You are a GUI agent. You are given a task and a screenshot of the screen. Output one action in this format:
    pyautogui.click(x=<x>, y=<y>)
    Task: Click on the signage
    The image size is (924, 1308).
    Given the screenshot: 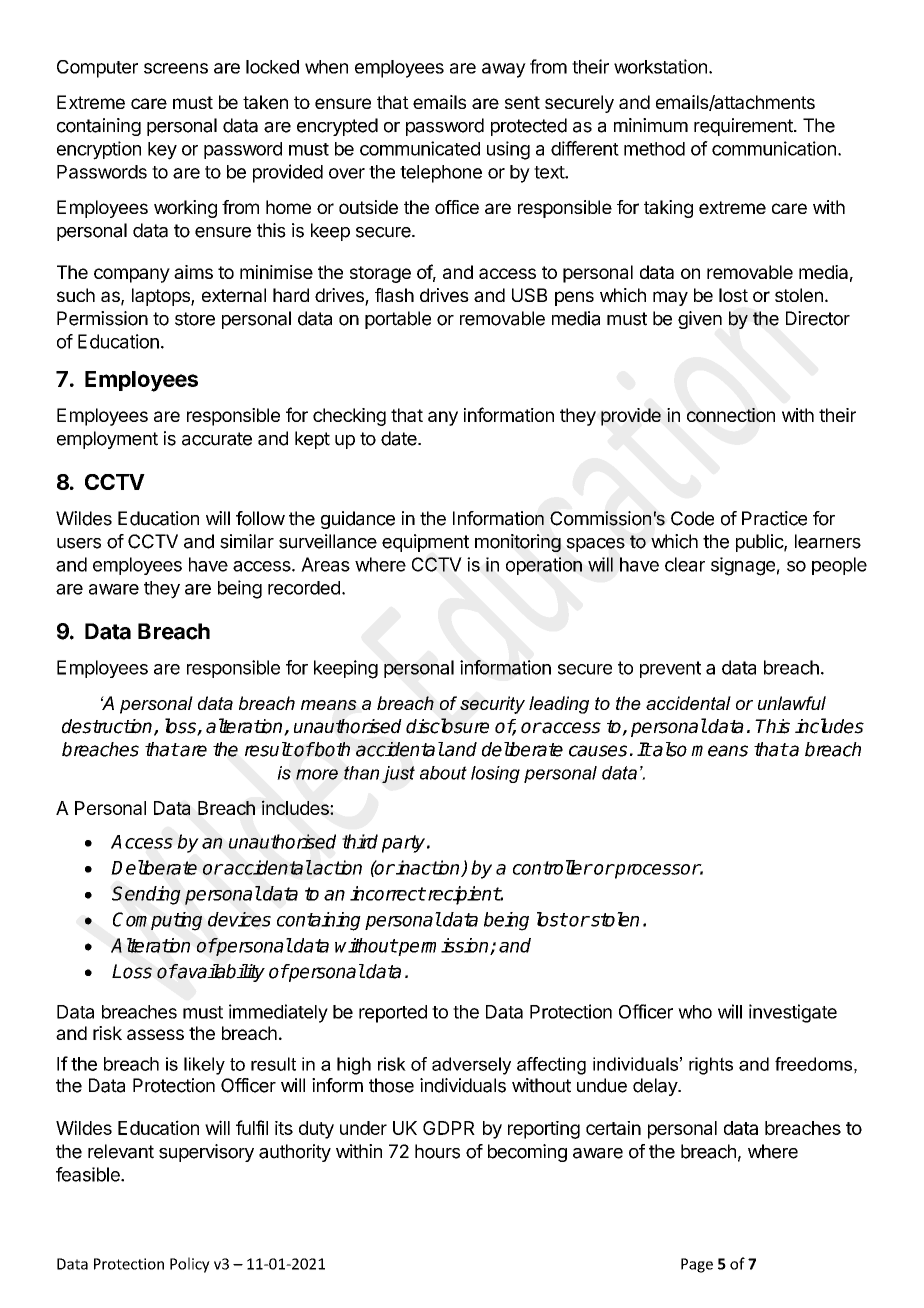 What is the action you would take?
    pyautogui.click(x=743, y=566)
